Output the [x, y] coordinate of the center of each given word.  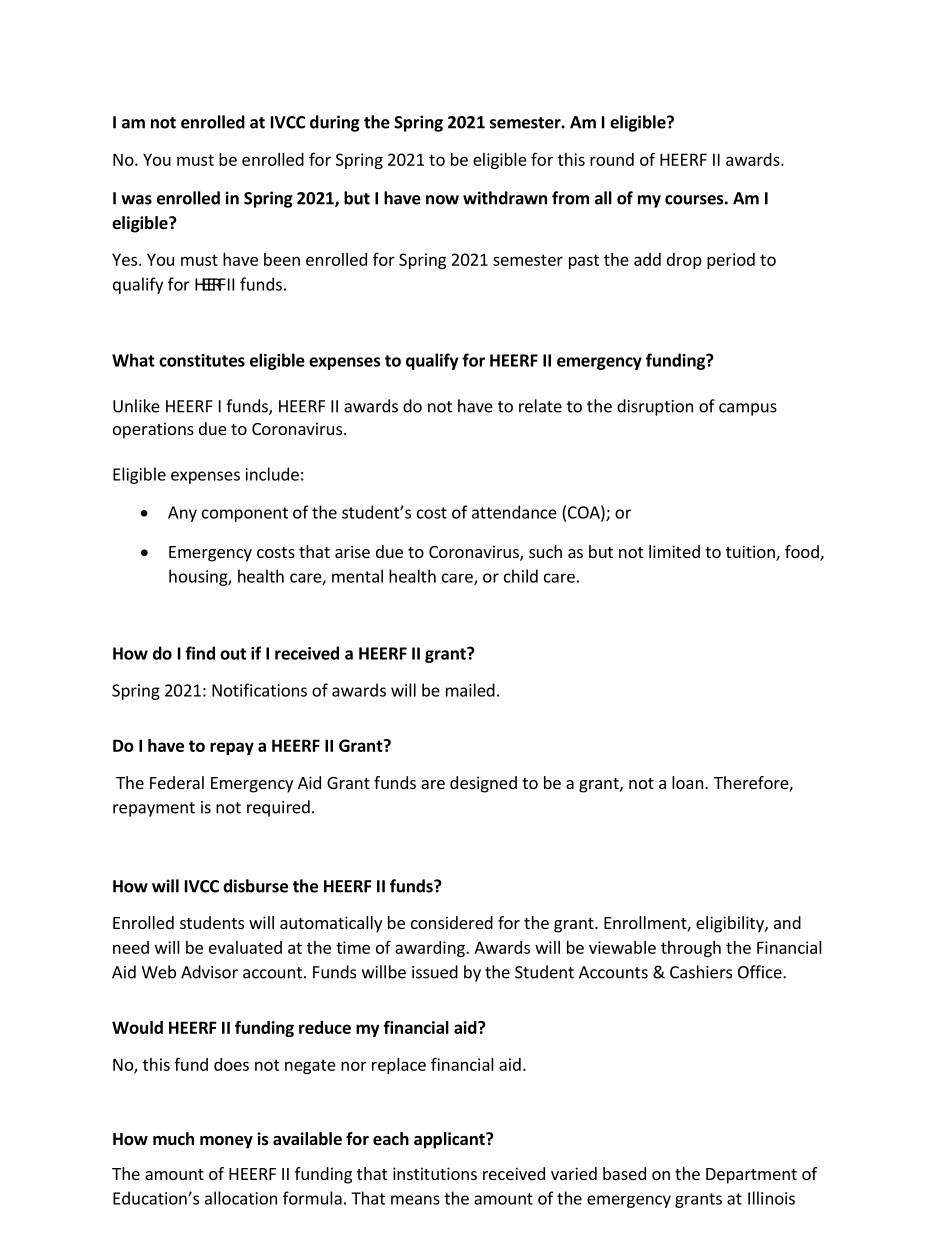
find [200, 653]
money [226, 1142]
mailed [470, 690]
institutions [435, 1173]
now [442, 200]
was [136, 200]
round [612, 159]
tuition [751, 553]
